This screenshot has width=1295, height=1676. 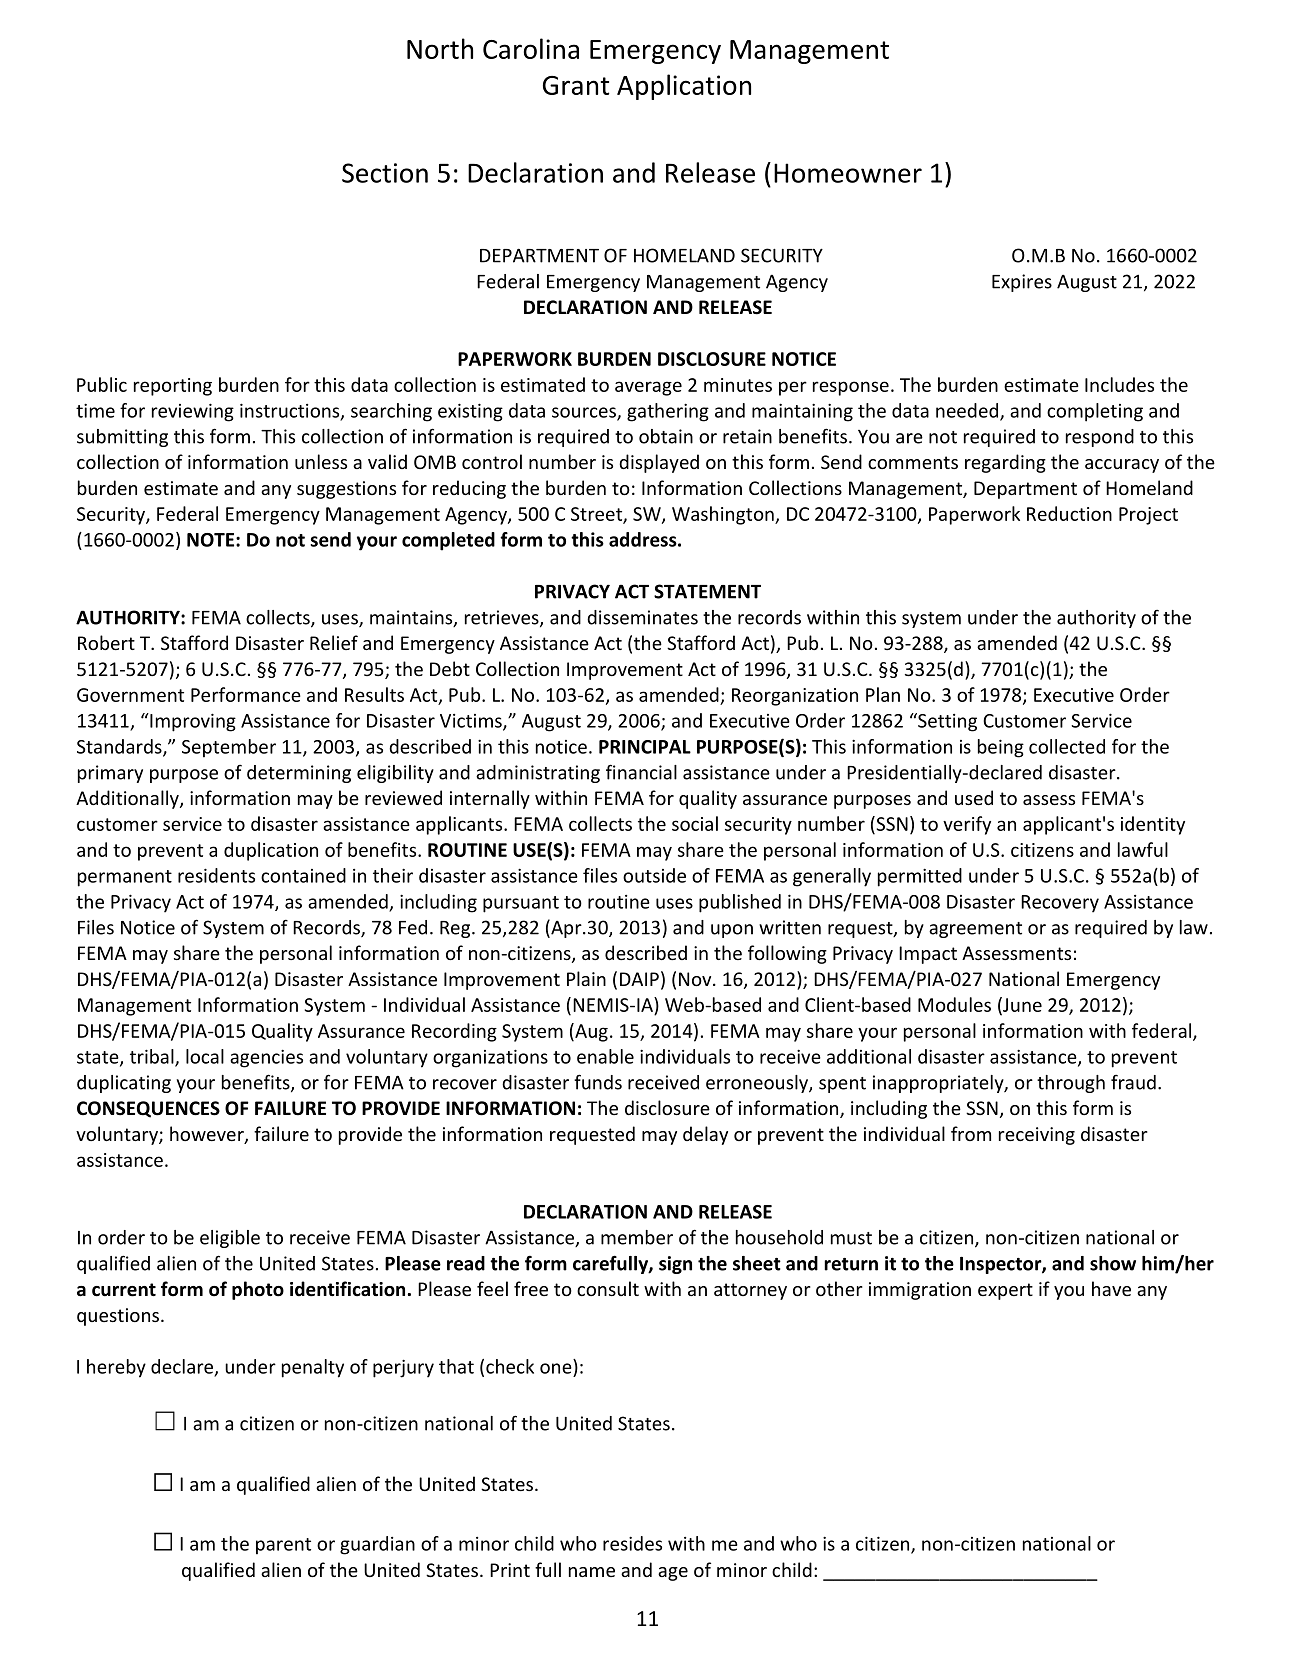 What do you see at coordinates (632, 1543) in the screenshot?
I see `resides` at bounding box center [632, 1543].
